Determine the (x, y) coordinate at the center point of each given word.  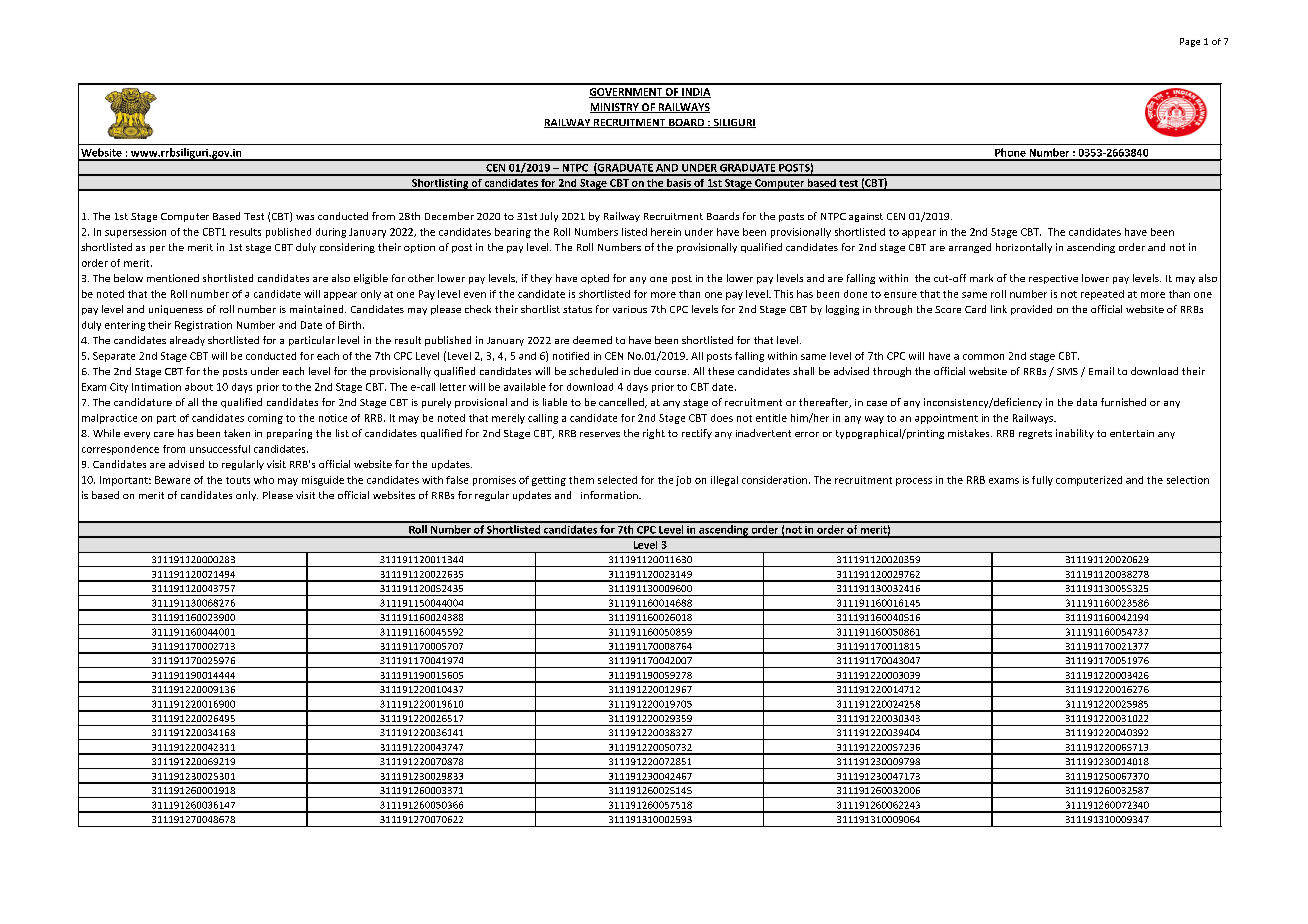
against (866, 217)
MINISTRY (615, 108)
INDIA (695, 93)
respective (1053, 279)
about (199, 387)
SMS (1067, 371)
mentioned (173, 278)
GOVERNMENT (626, 93)
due (642, 371)
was (305, 217)
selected (617, 480)
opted (595, 279)
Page (1190, 42)
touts (238, 480)
